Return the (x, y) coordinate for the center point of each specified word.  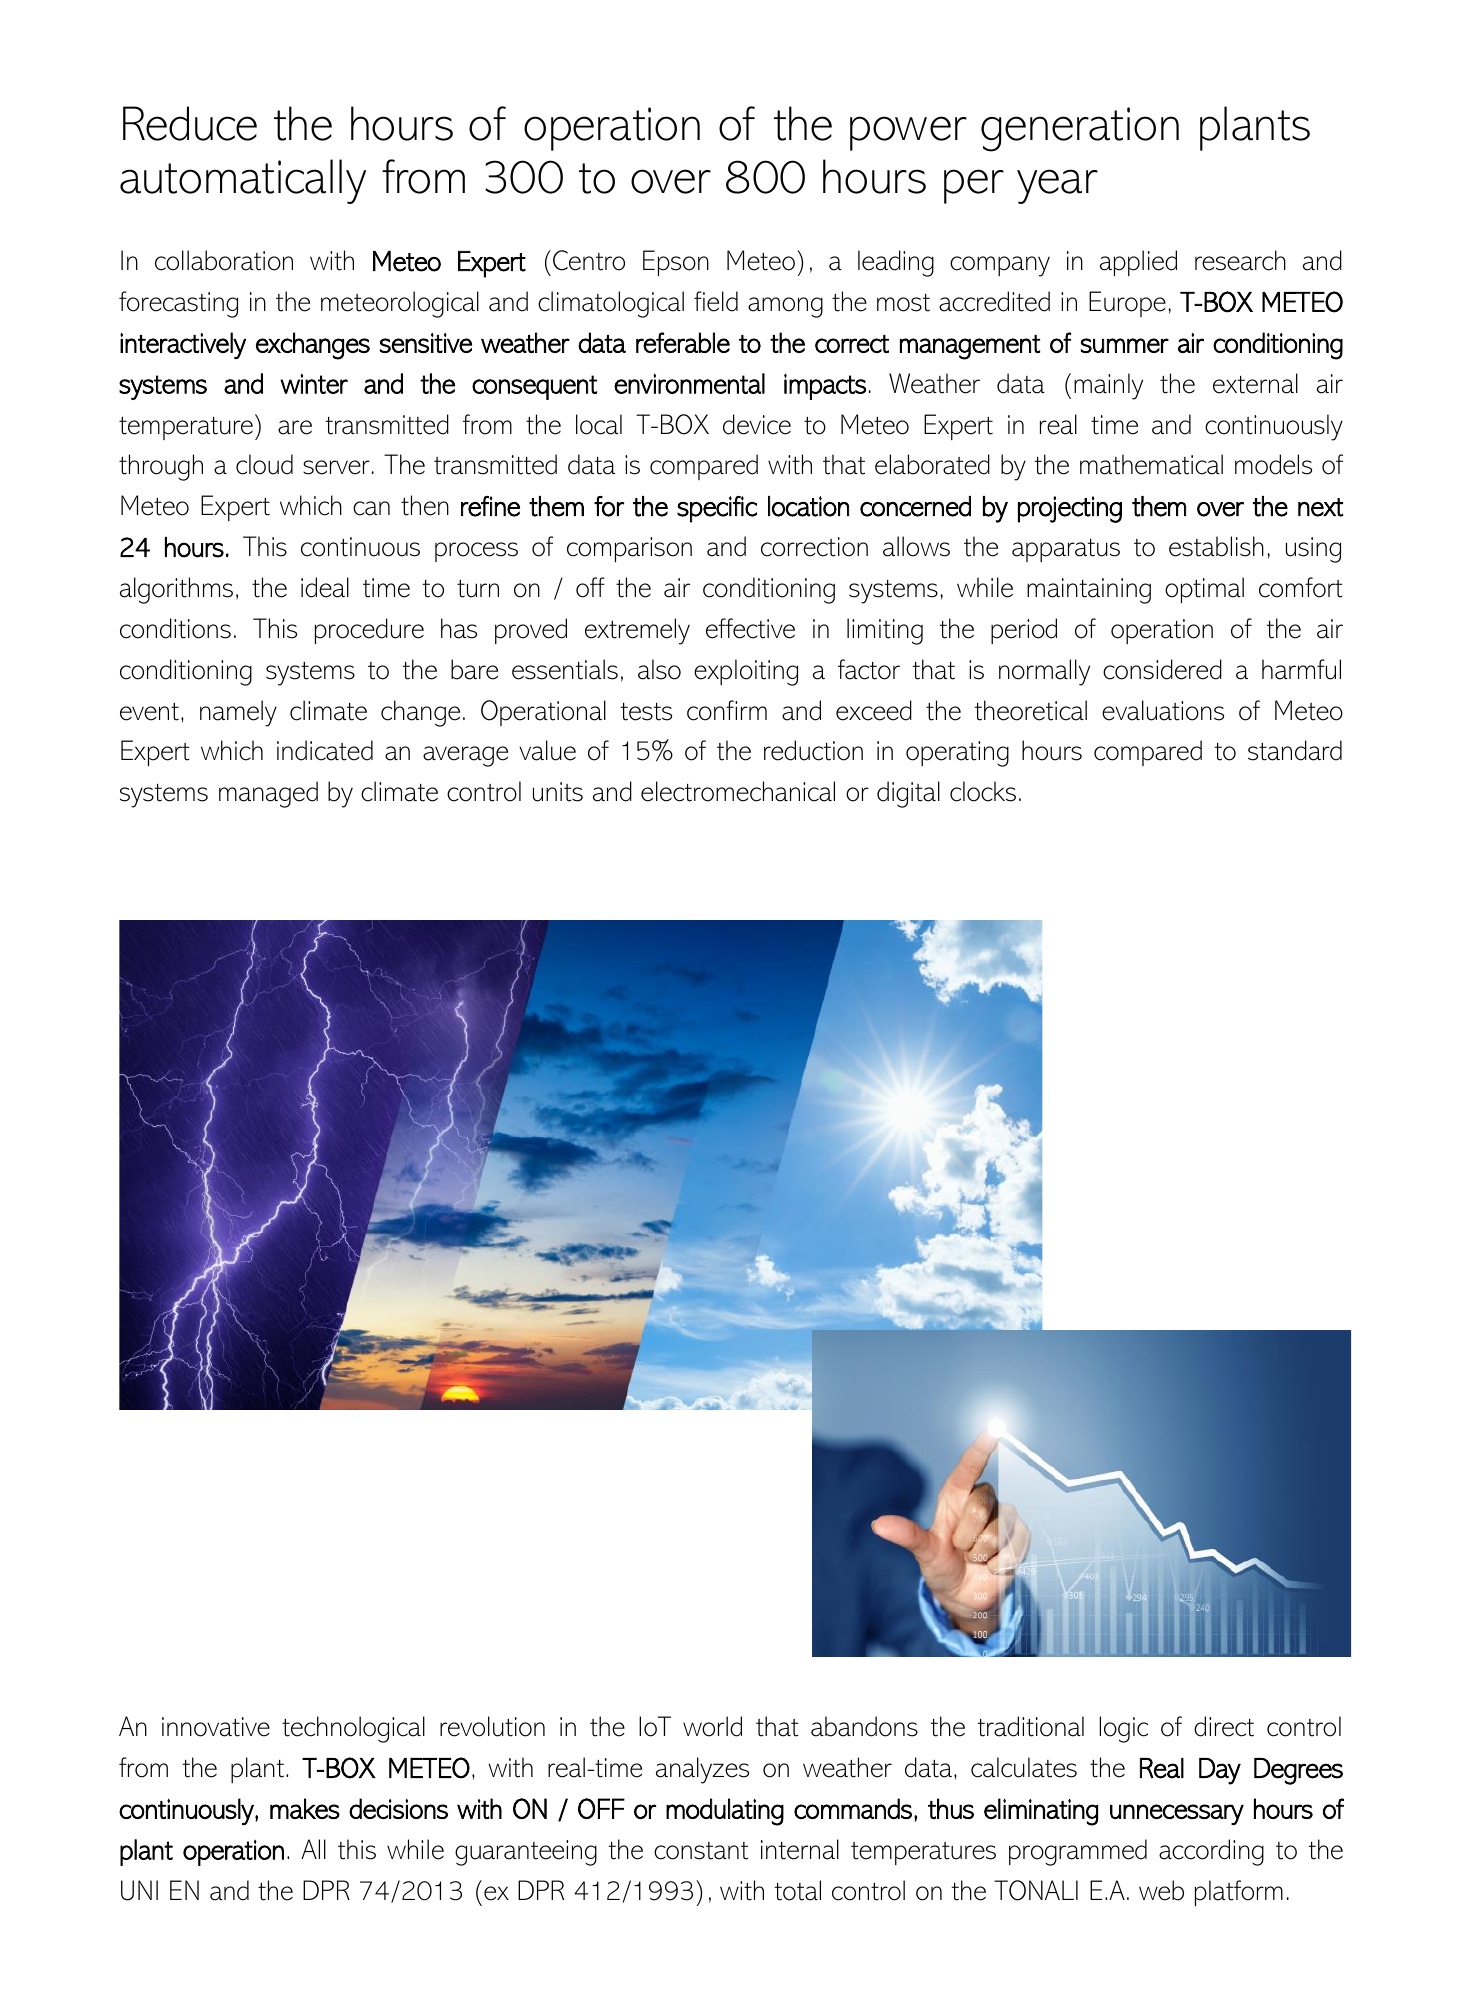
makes (305, 1808)
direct (1224, 1726)
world (712, 1726)
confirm (727, 710)
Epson (676, 263)
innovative (216, 1727)
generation (1080, 129)
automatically (243, 181)
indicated (325, 750)
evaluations (1163, 710)
